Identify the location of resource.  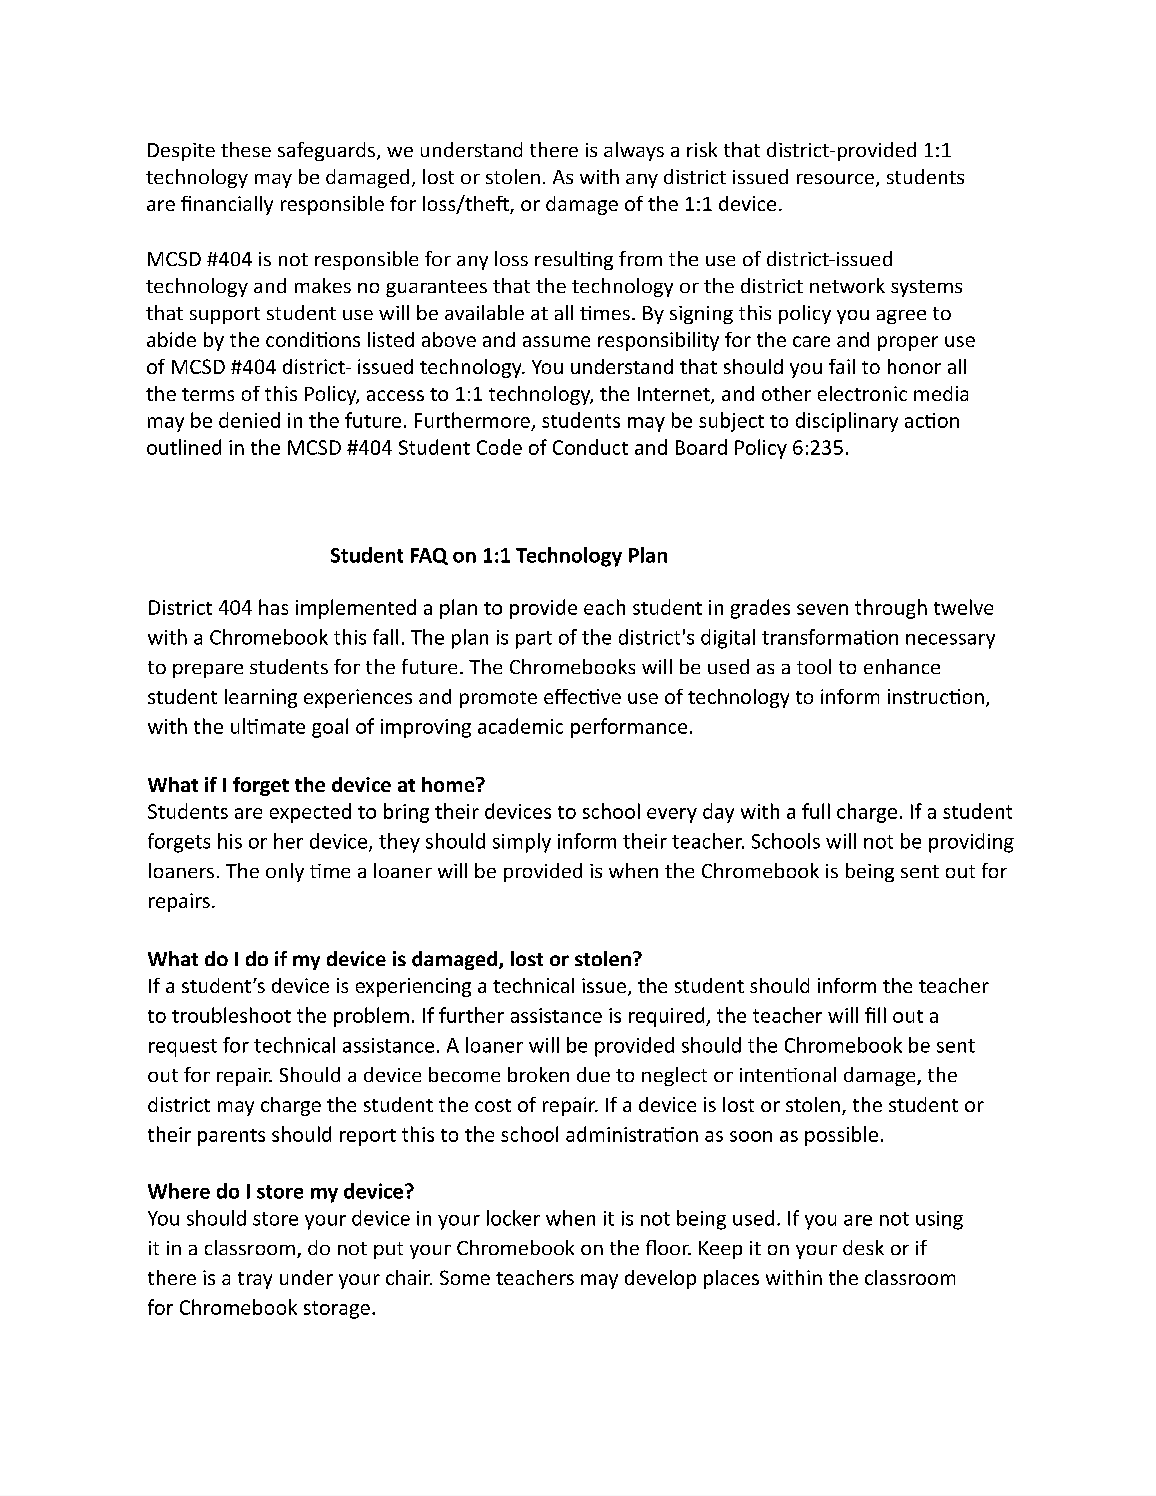
(835, 179).
